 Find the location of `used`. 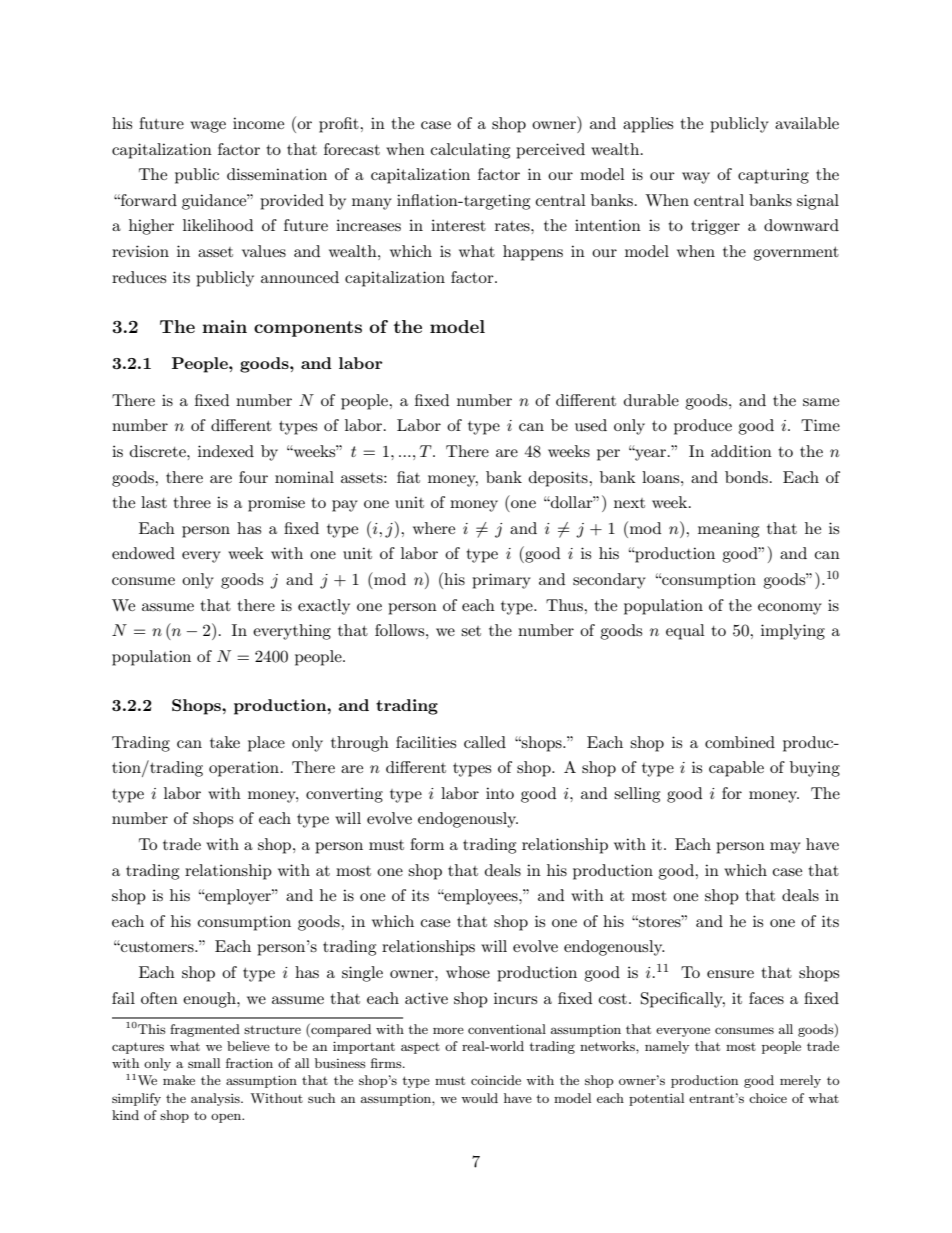

used is located at coordinates (591, 425).
